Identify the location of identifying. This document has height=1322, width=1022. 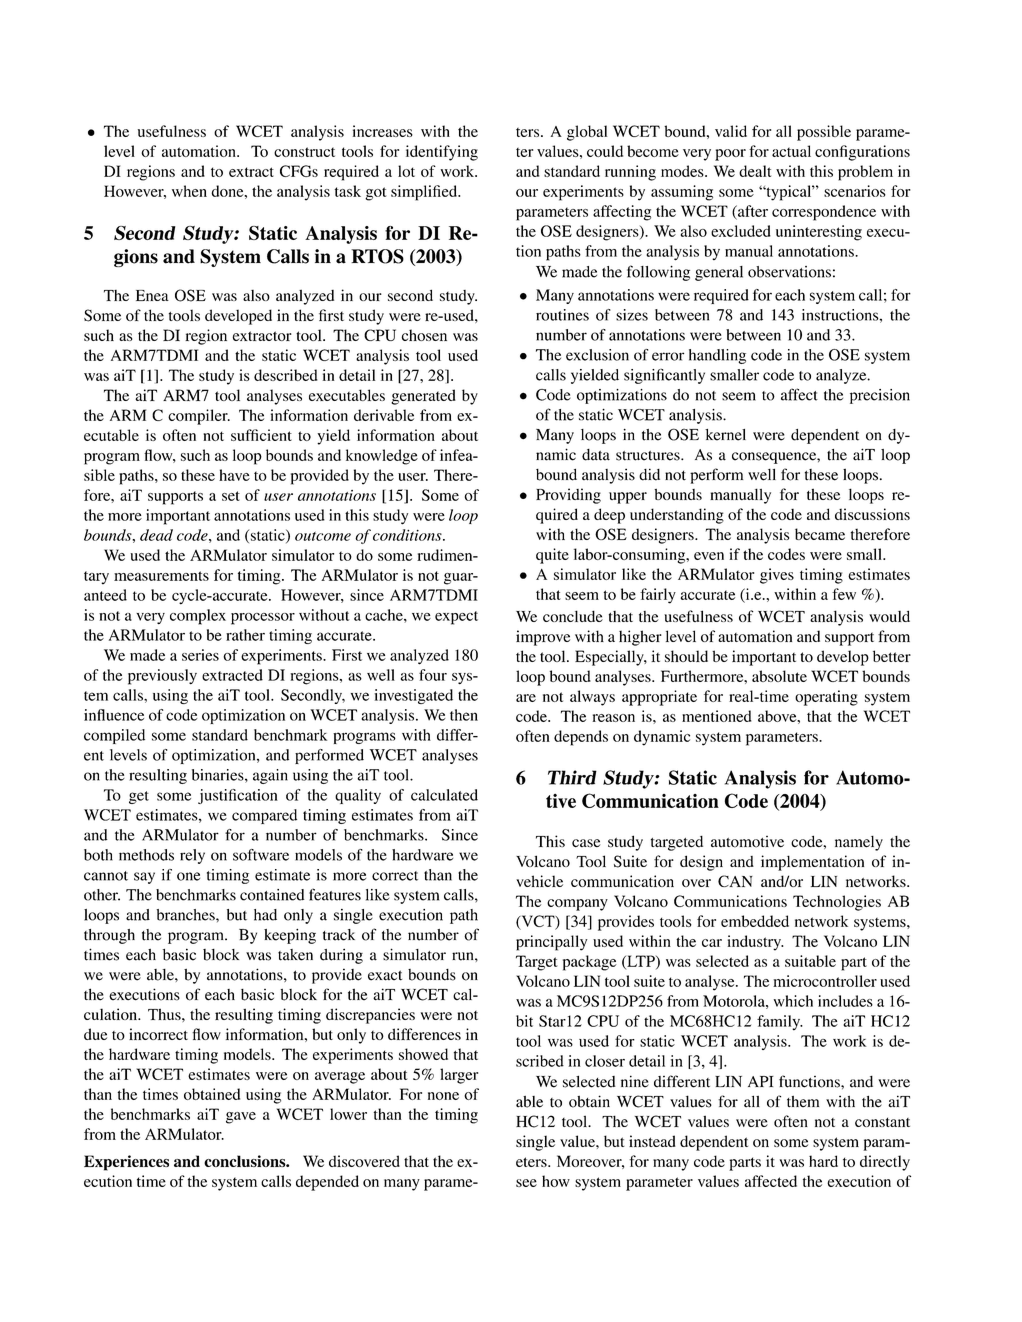
(442, 153).
